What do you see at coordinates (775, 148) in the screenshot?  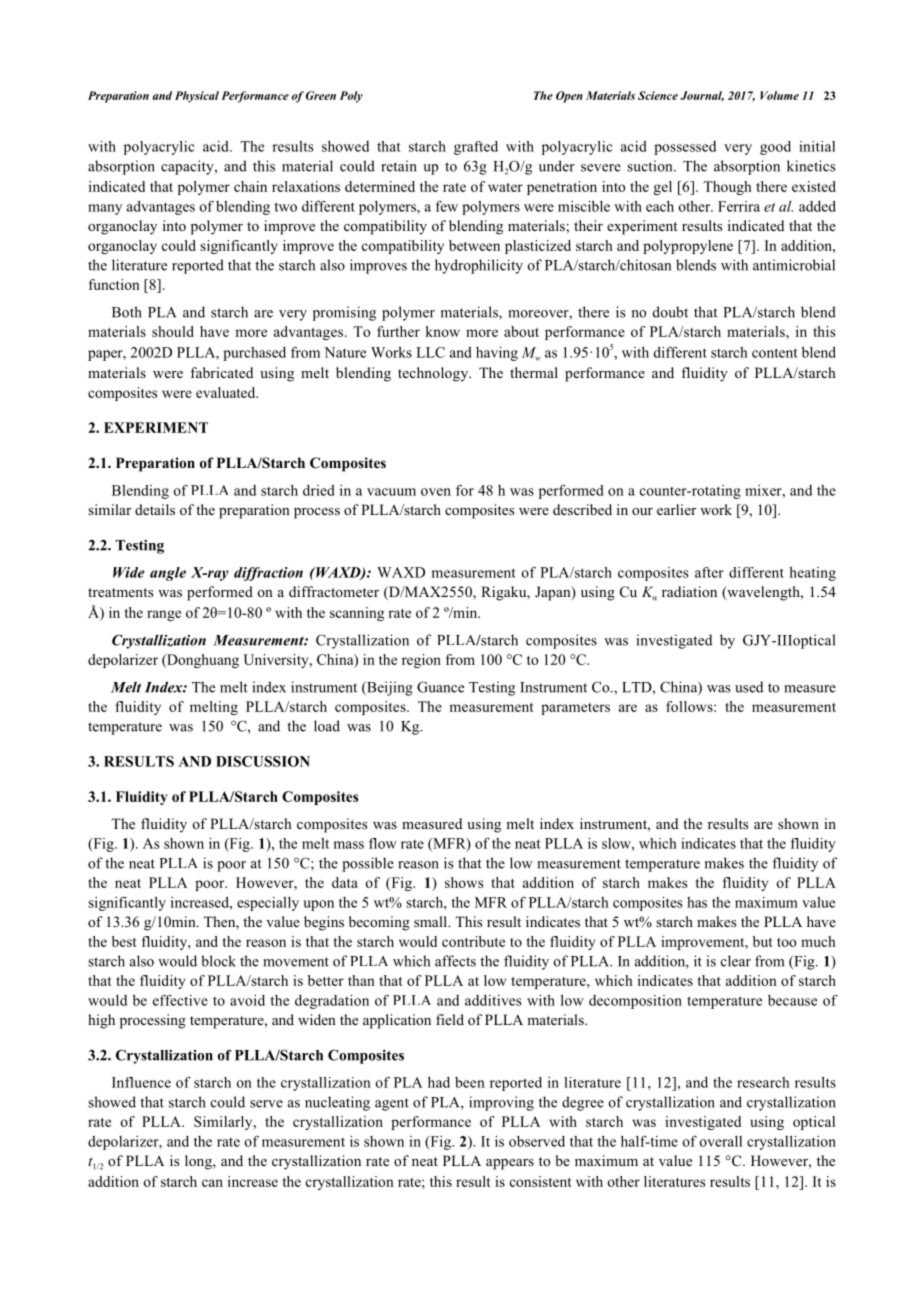 I see `good` at bounding box center [775, 148].
